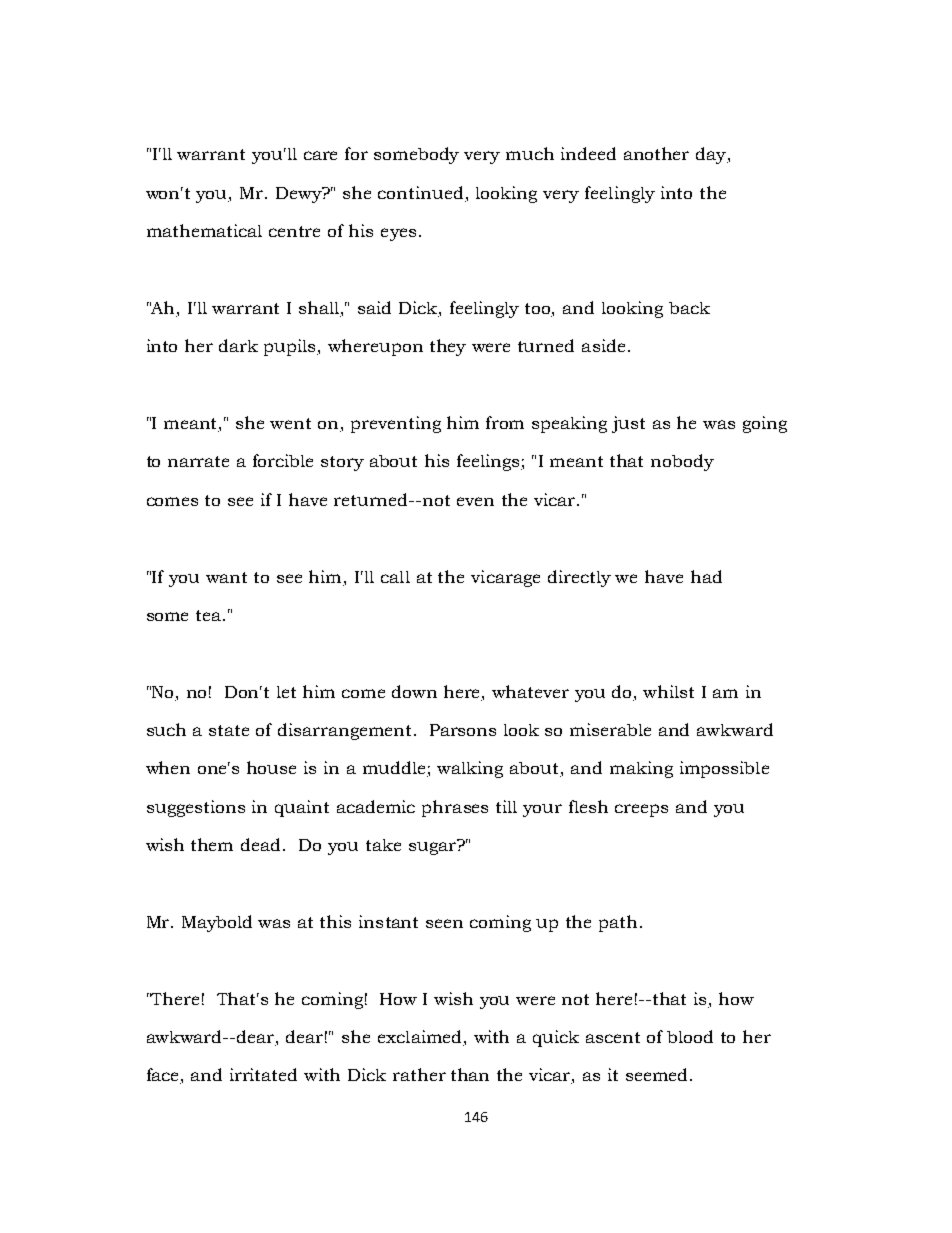 The image size is (952, 1233). I want to click on dark, so click(238, 345).
